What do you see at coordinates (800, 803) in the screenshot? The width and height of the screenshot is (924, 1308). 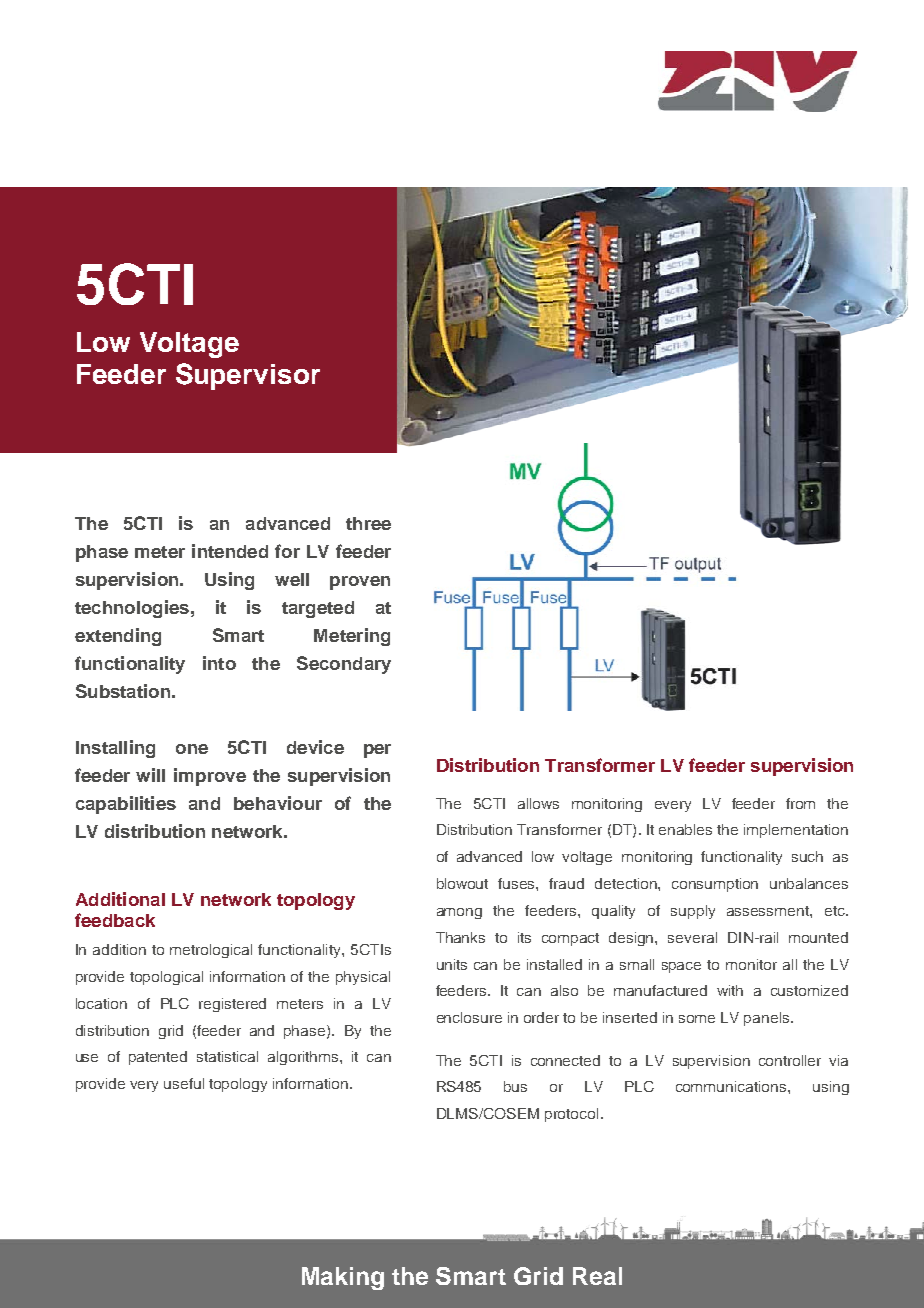 I see `from` at bounding box center [800, 803].
